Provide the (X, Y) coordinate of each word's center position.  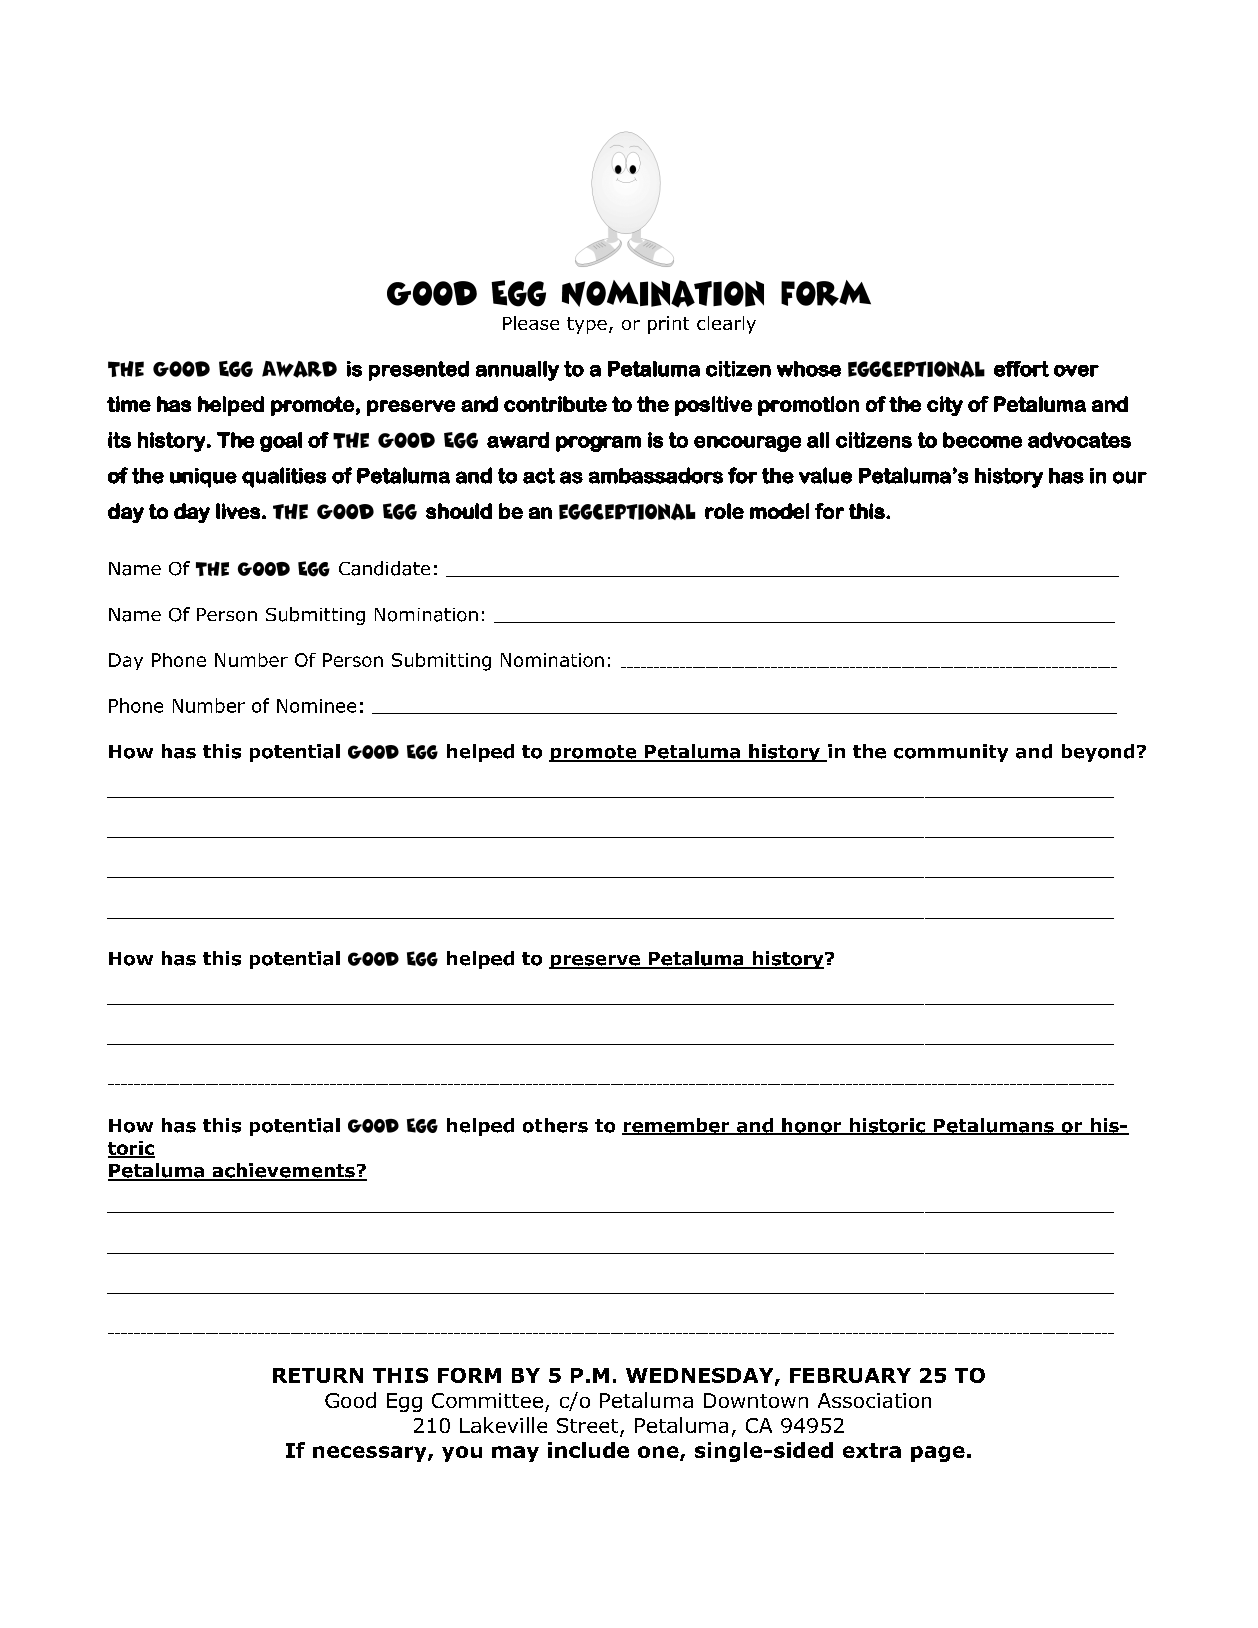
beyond (1098, 753)
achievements (283, 1171)
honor (812, 1126)
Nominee (316, 706)
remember (677, 1126)
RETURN (318, 1375)
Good (350, 1400)
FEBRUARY (850, 1375)
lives (238, 511)
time (129, 404)
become (982, 440)
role (724, 511)
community (951, 753)
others (555, 1125)
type (587, 325)
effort (1021, 369)
